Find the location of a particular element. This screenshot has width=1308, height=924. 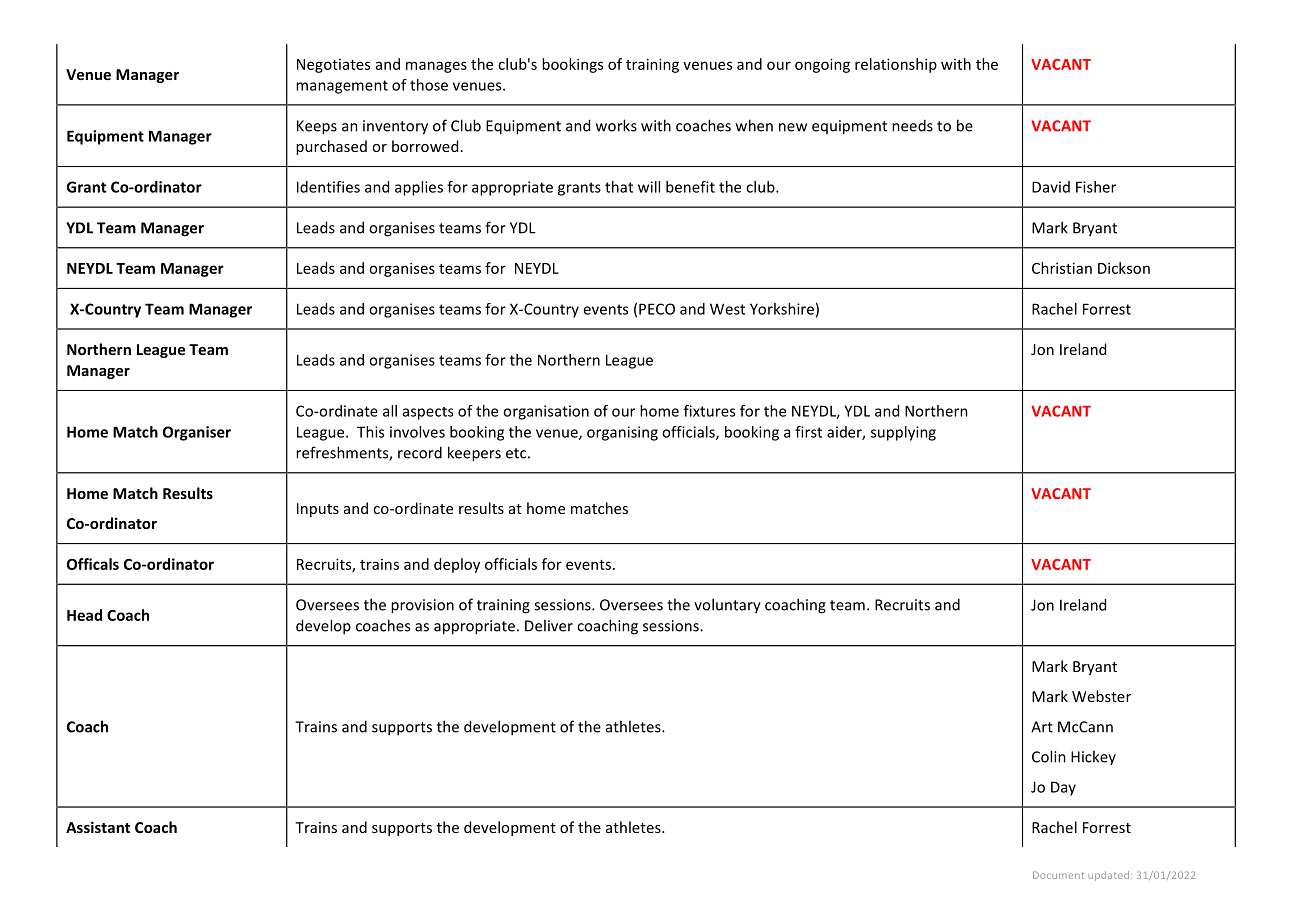

Deliver is located at coordinates (549, 625).
